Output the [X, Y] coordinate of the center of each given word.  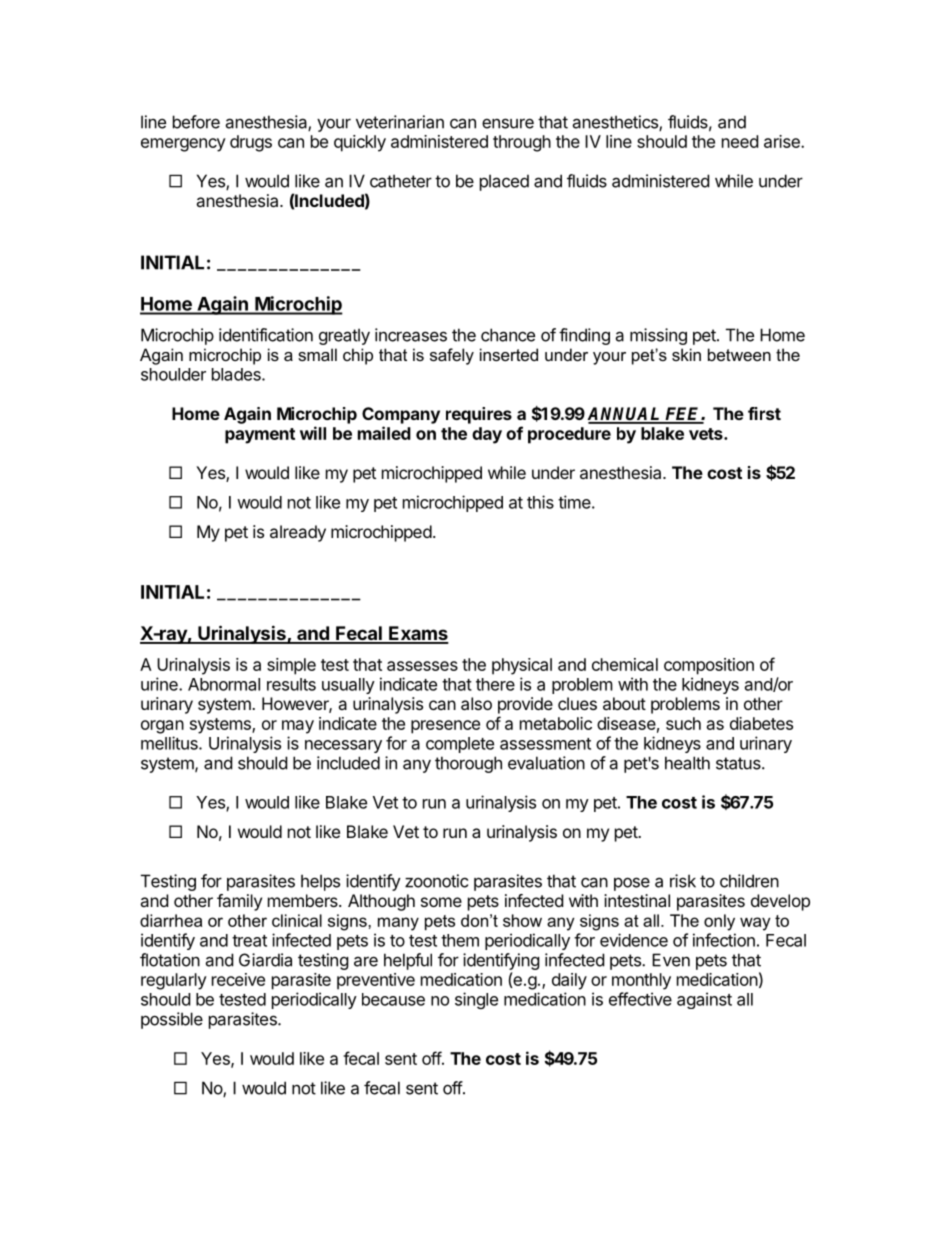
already [298, 533]
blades [237, 374]
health [687, 763]
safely [452, 356]
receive [238, 979]
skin [686, 354]
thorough [468, 764]
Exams [418, 634]
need [740, 141]
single [476, 1000]
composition [709, 666]
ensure [508, 123]
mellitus [170, 743]
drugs [251, 143]
